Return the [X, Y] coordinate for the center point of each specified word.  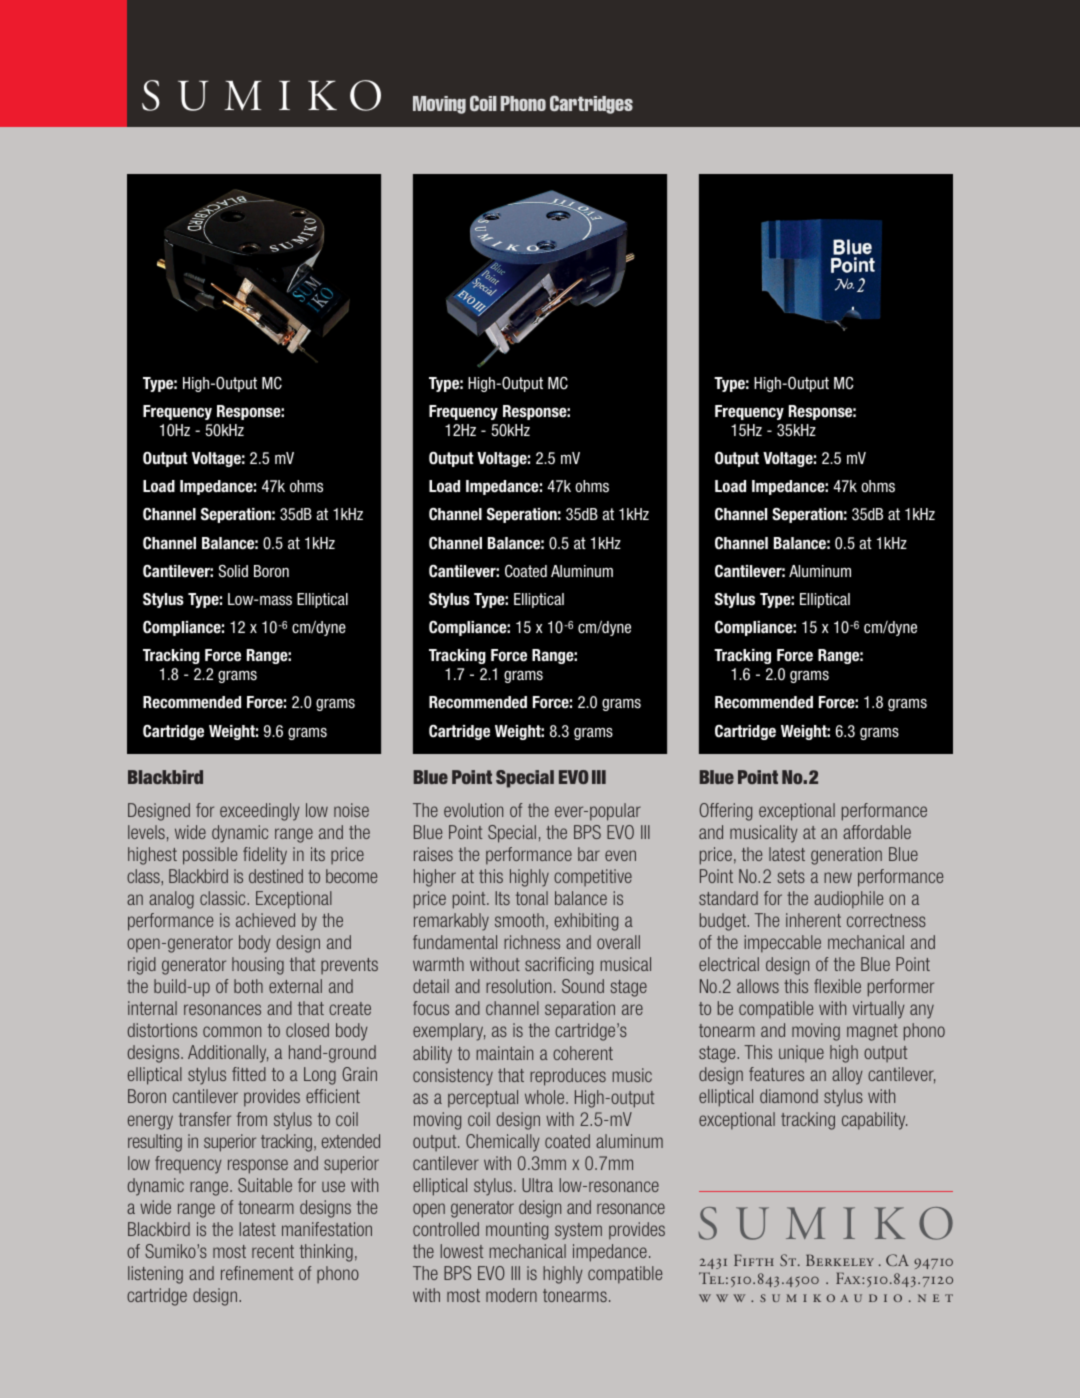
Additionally [228, 1054]
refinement [257, 1273]
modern [511, 1295]
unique [801, 1054]
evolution [473, 810]
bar [589, 854]
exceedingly [260, 812]
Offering [726, 812]
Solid [233, 571]
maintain [505, 1053]
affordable [877, 832]
